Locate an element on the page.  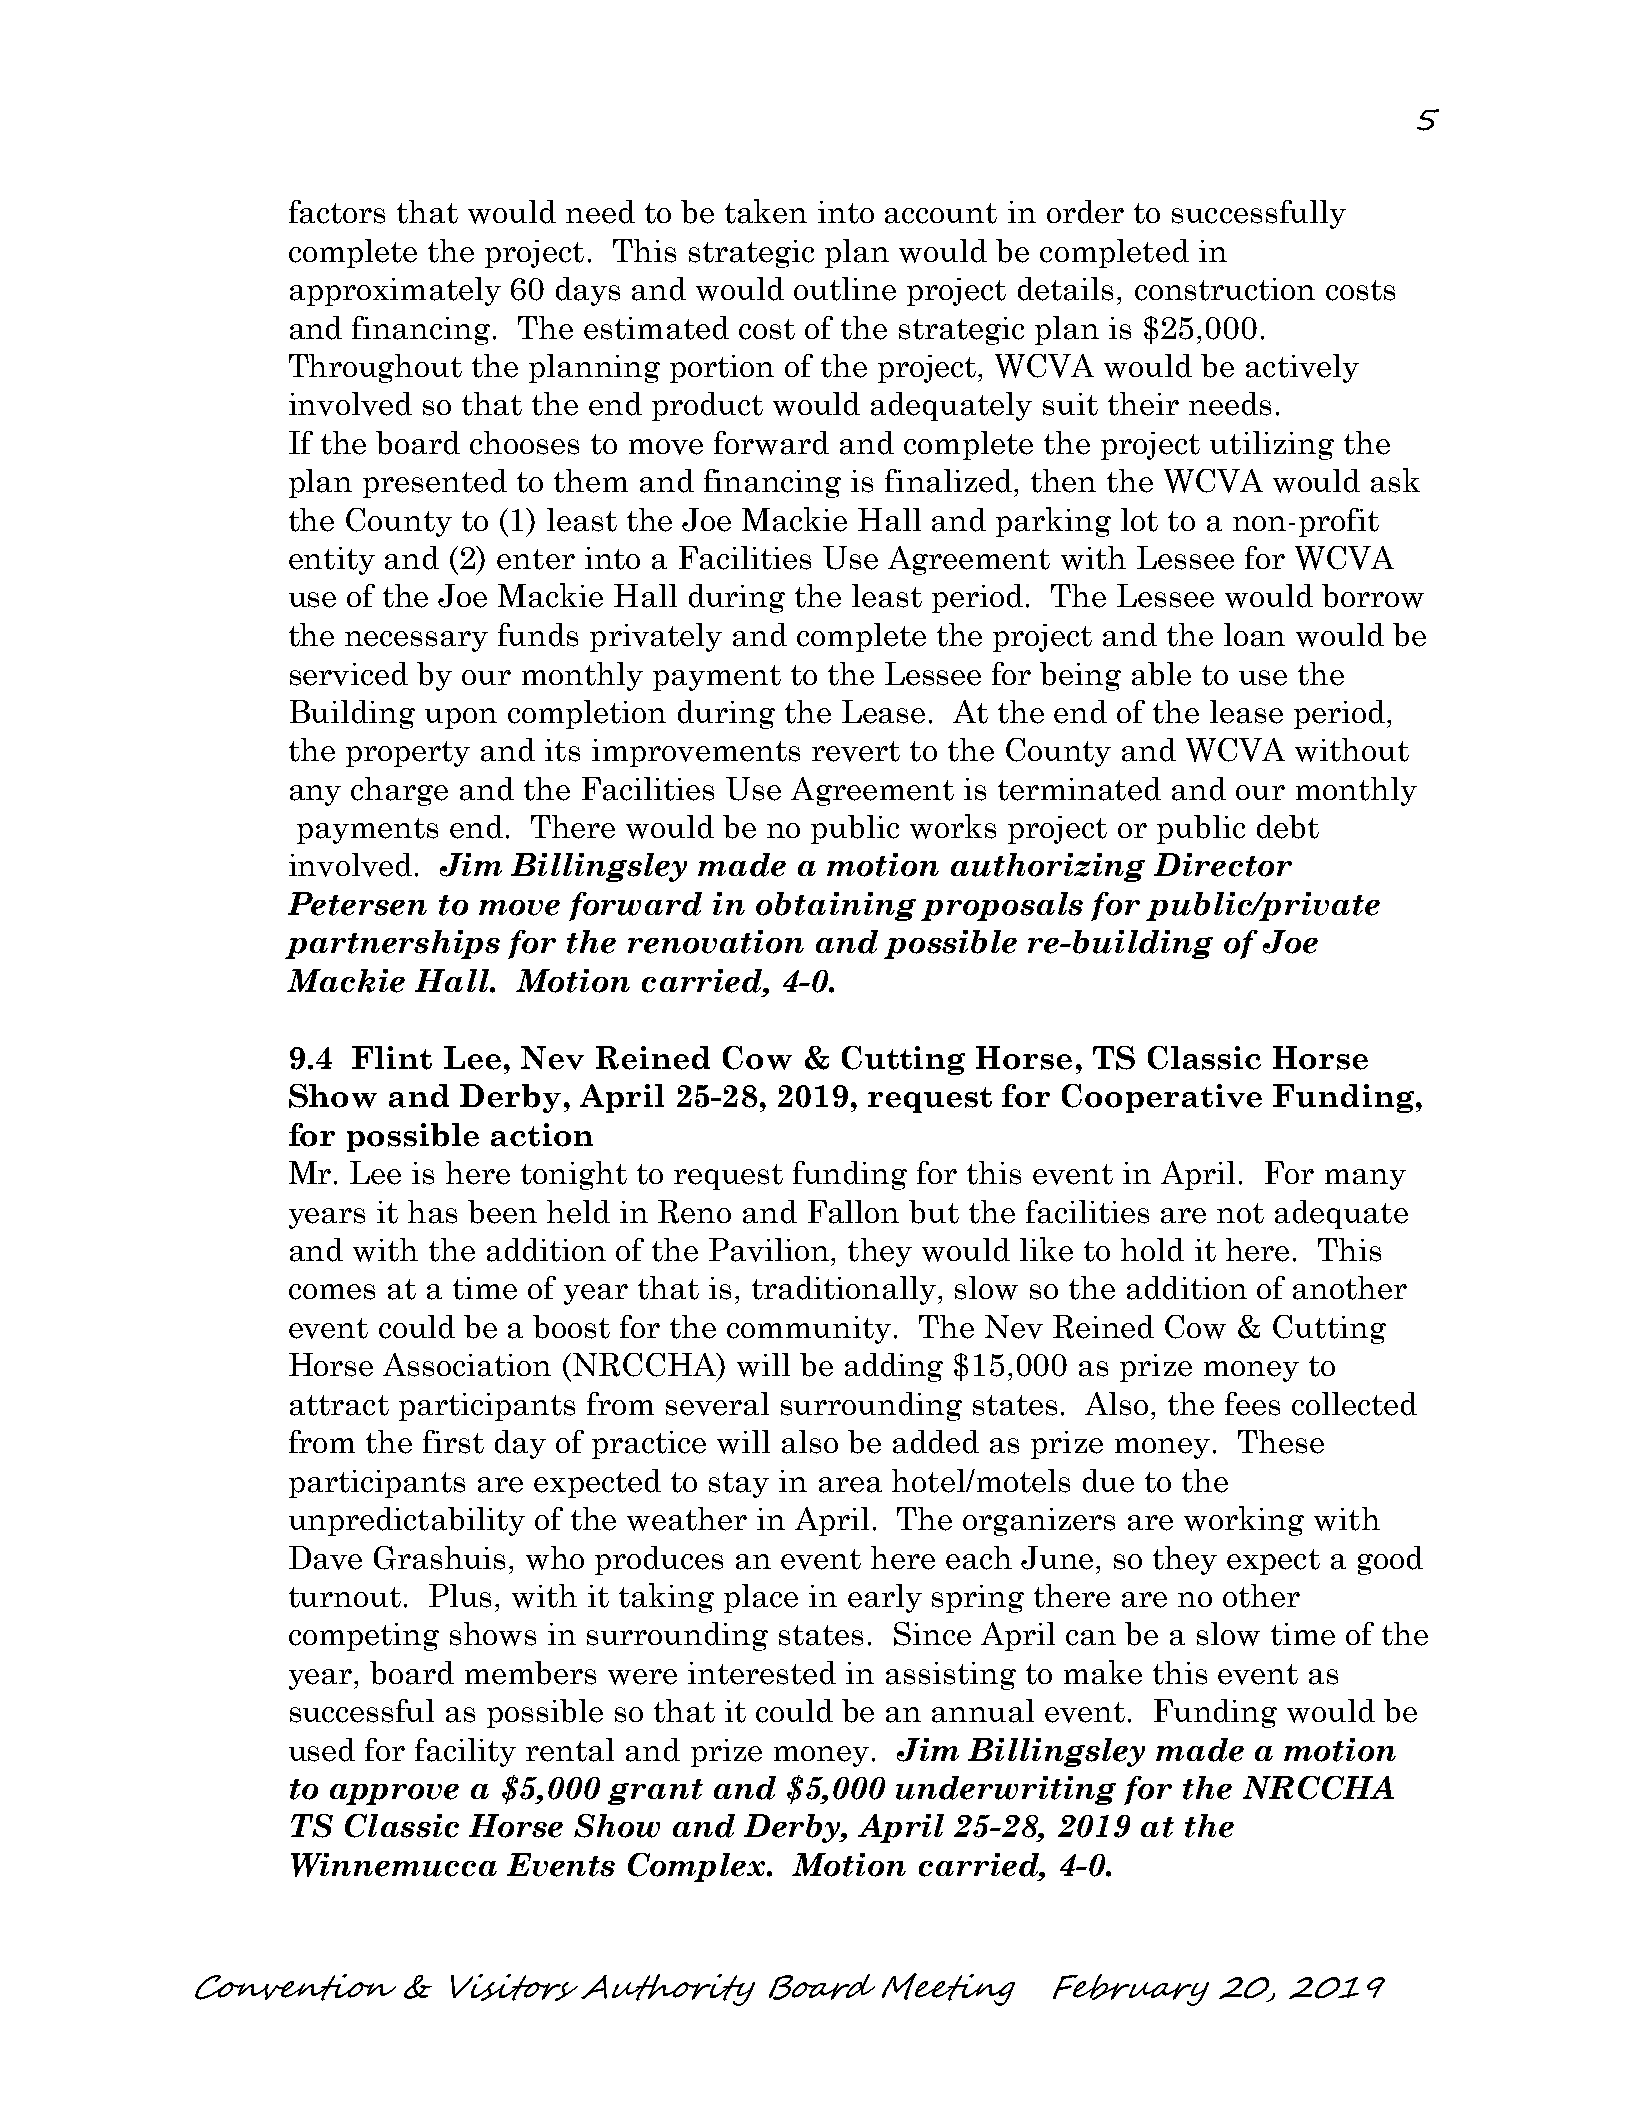
upon is located at coordinates (461, 718).
